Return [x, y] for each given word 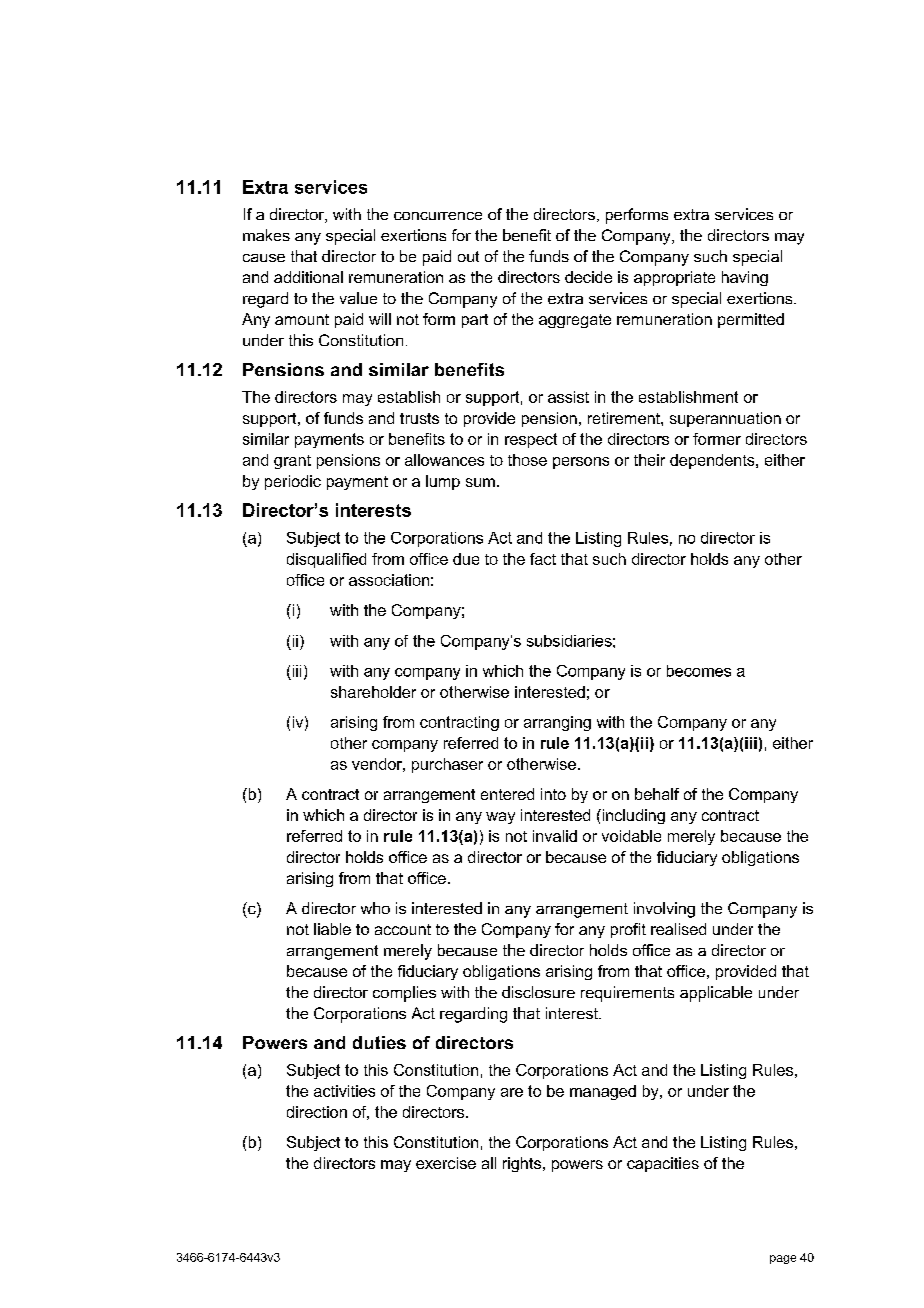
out [468, 256]
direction [317, 1112]
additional [308, 277]
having [745, 278]
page [783, 1259]
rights [522, 1164]
